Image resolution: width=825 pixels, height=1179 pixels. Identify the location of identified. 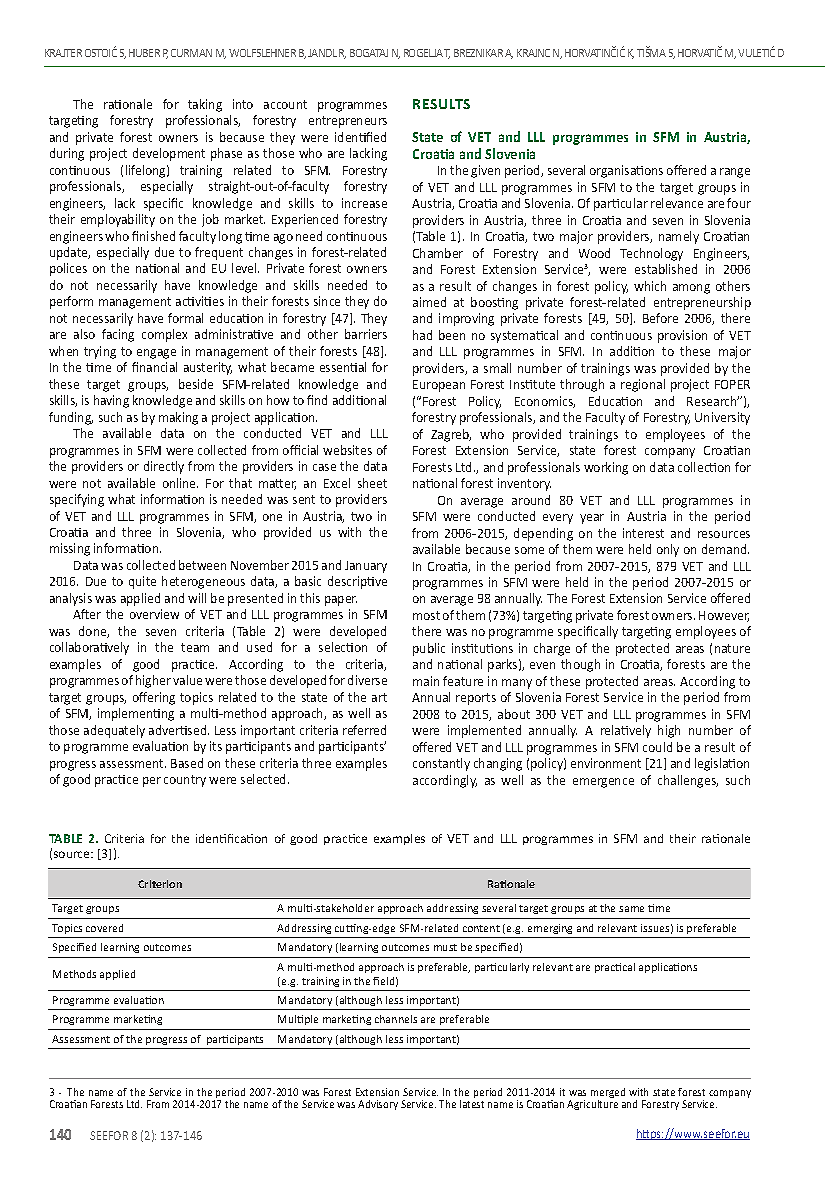
(360, 137).
